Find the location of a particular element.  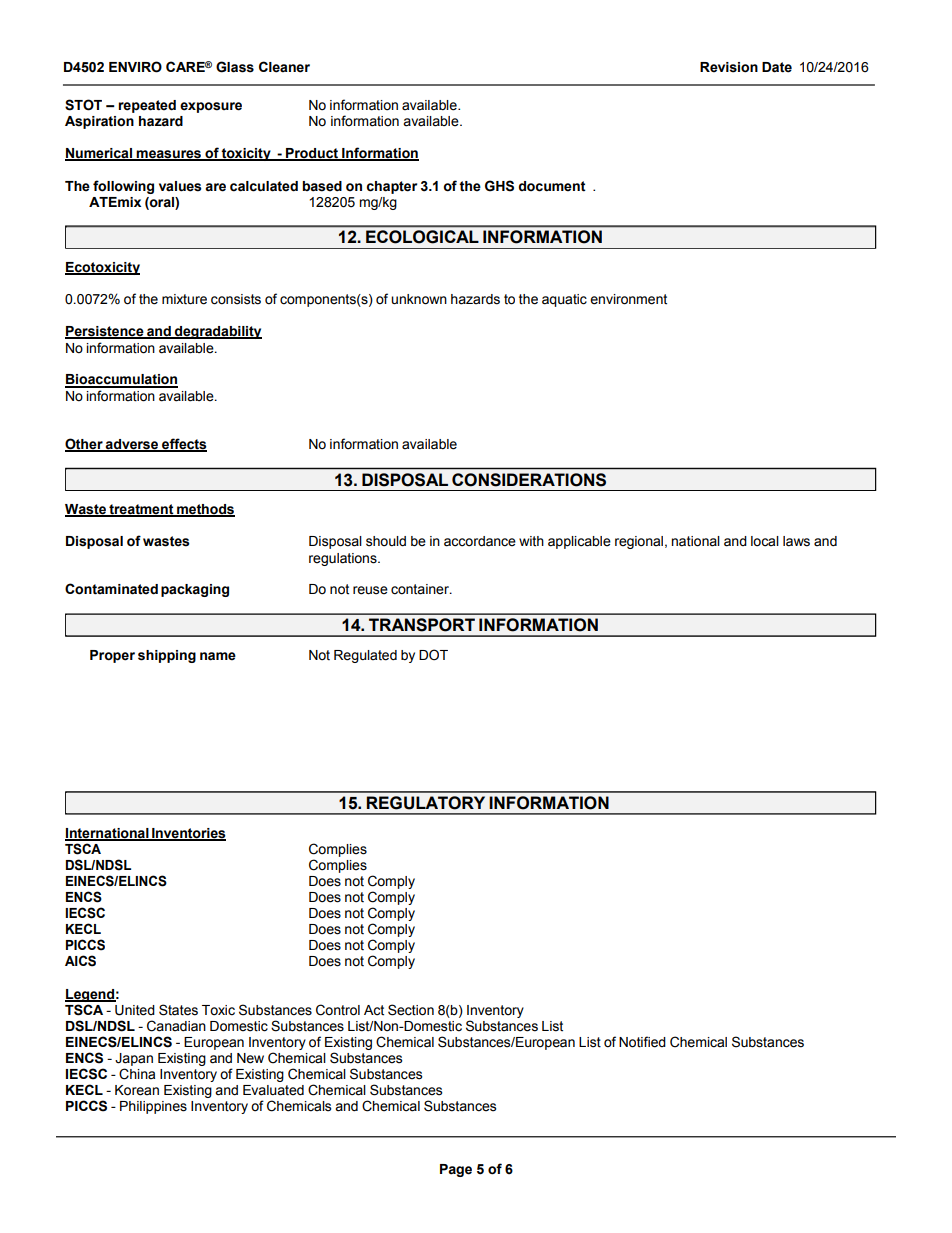

Page is located at coordinates (456, 1170).
